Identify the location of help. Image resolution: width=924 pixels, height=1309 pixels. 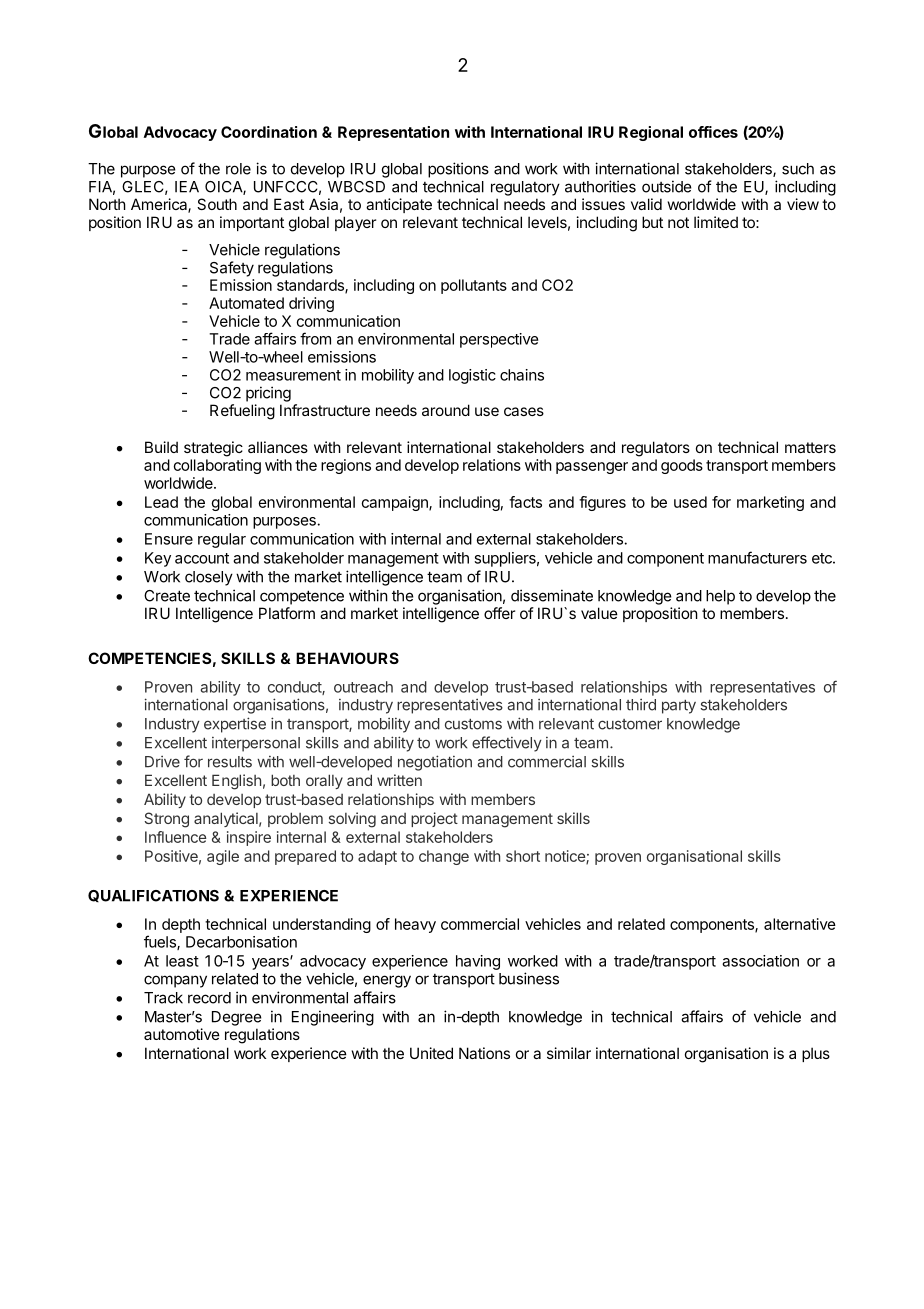
(720, 597).
